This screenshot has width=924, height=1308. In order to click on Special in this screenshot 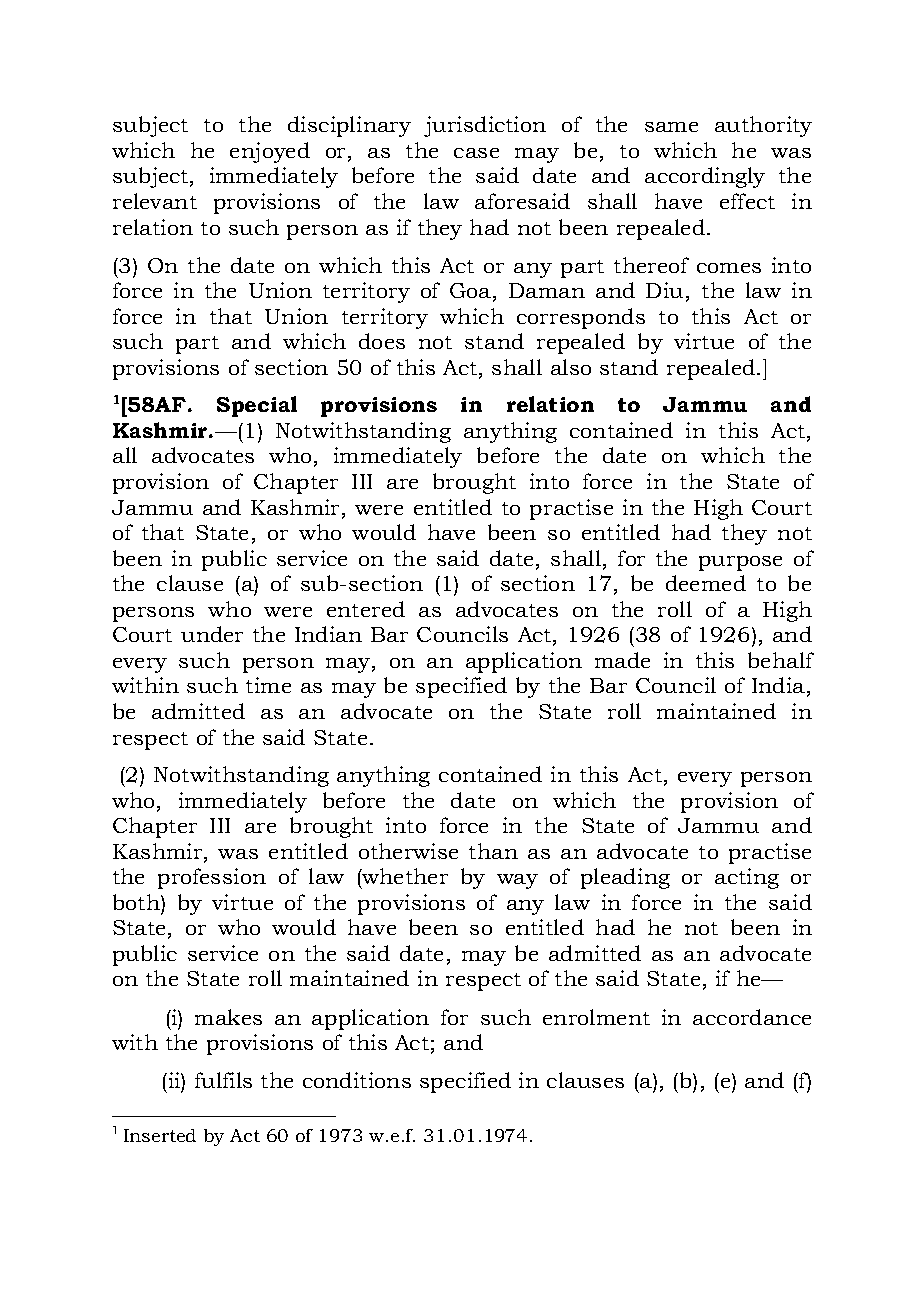, I will do `click(257, 406)`.
